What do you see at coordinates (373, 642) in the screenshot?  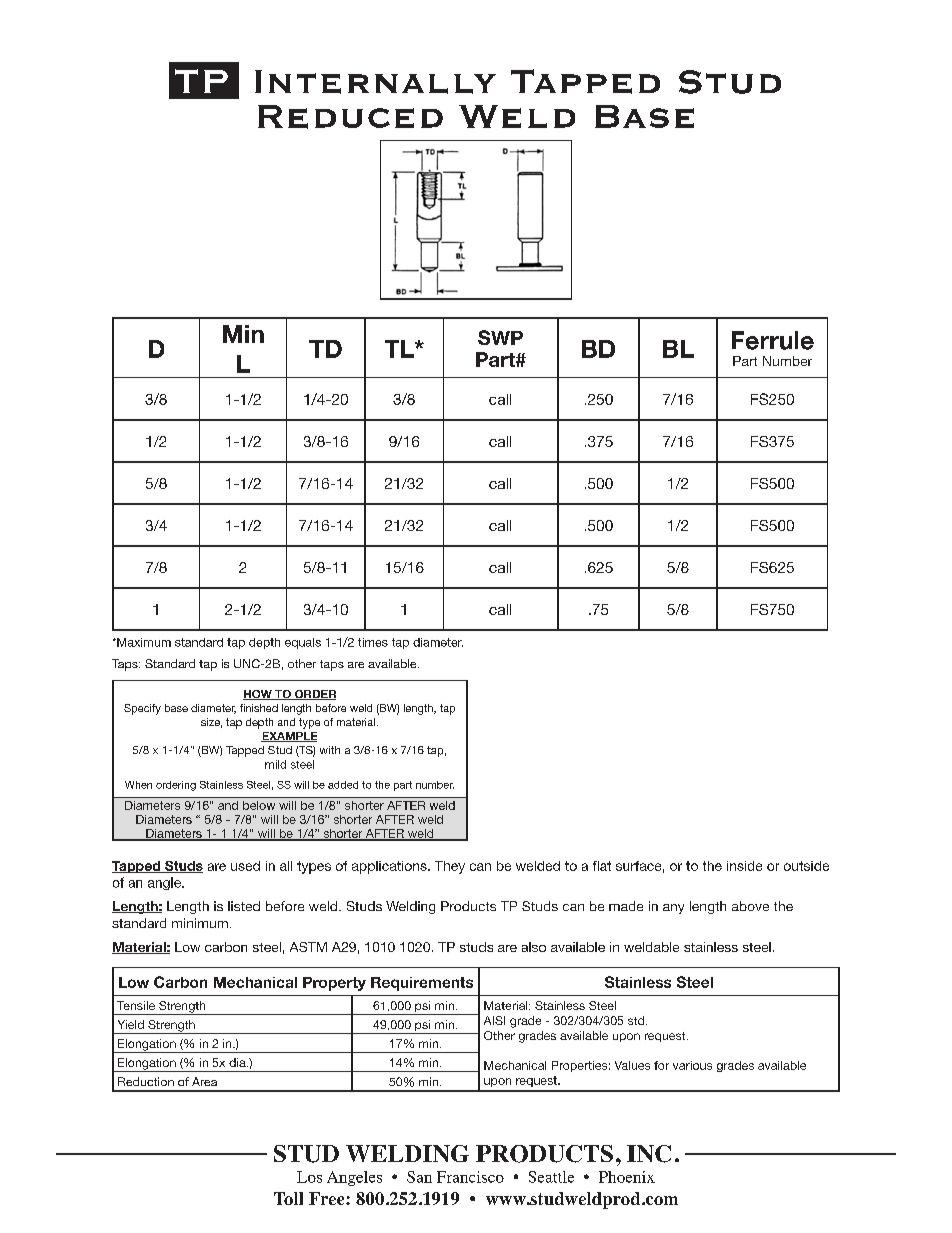 I see `times` at bounding box center [373, 642].
